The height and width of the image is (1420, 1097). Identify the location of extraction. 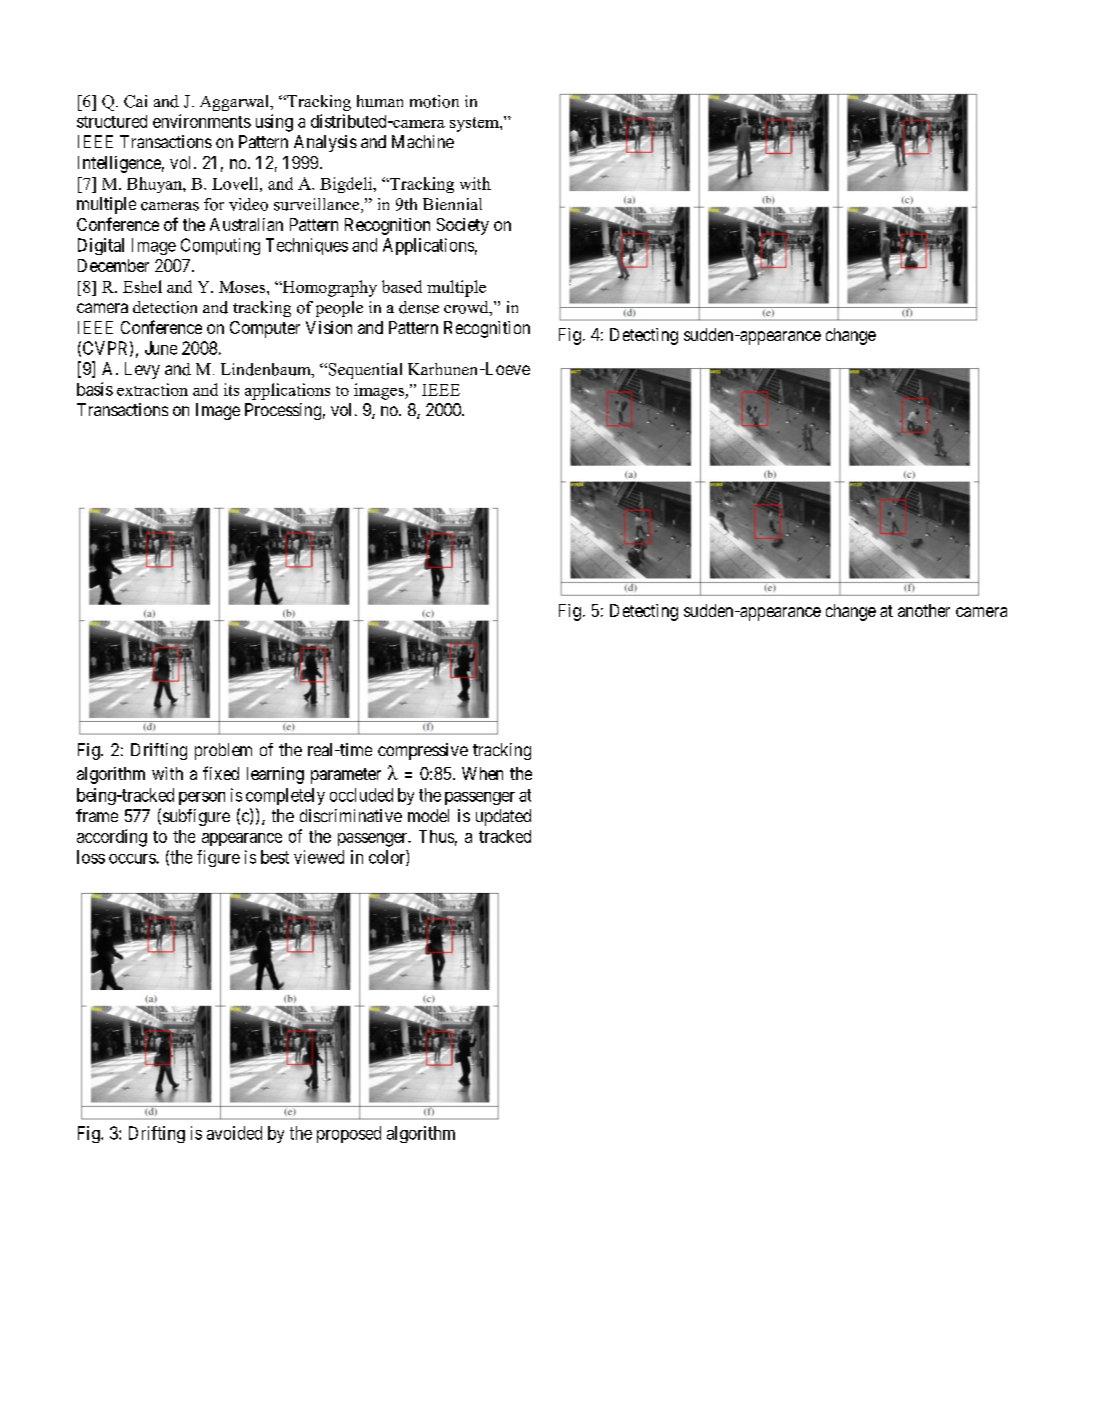
(152, 389).
